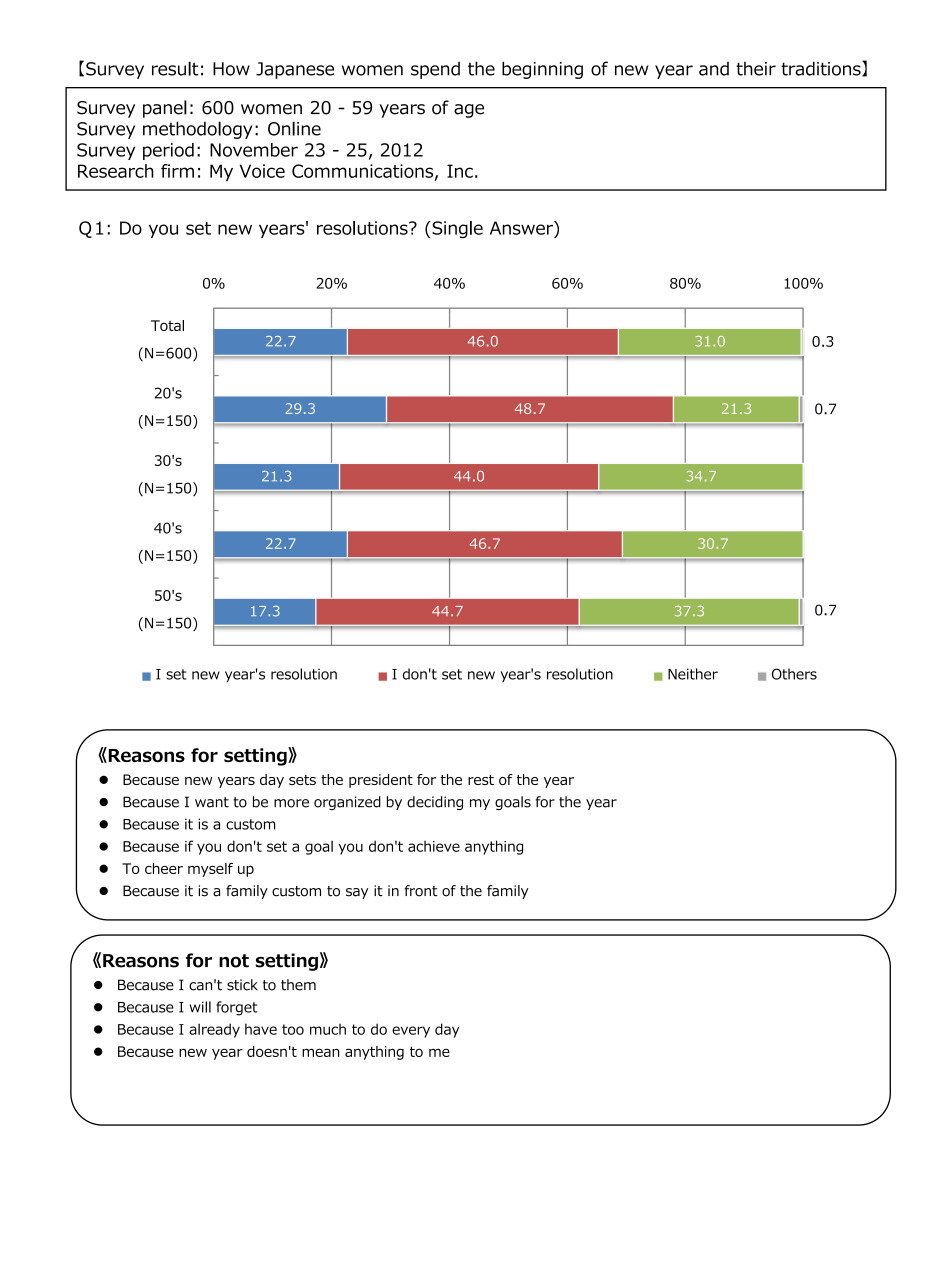 The image size is (952, 1270). I want to click on and, so click(714, 69).
